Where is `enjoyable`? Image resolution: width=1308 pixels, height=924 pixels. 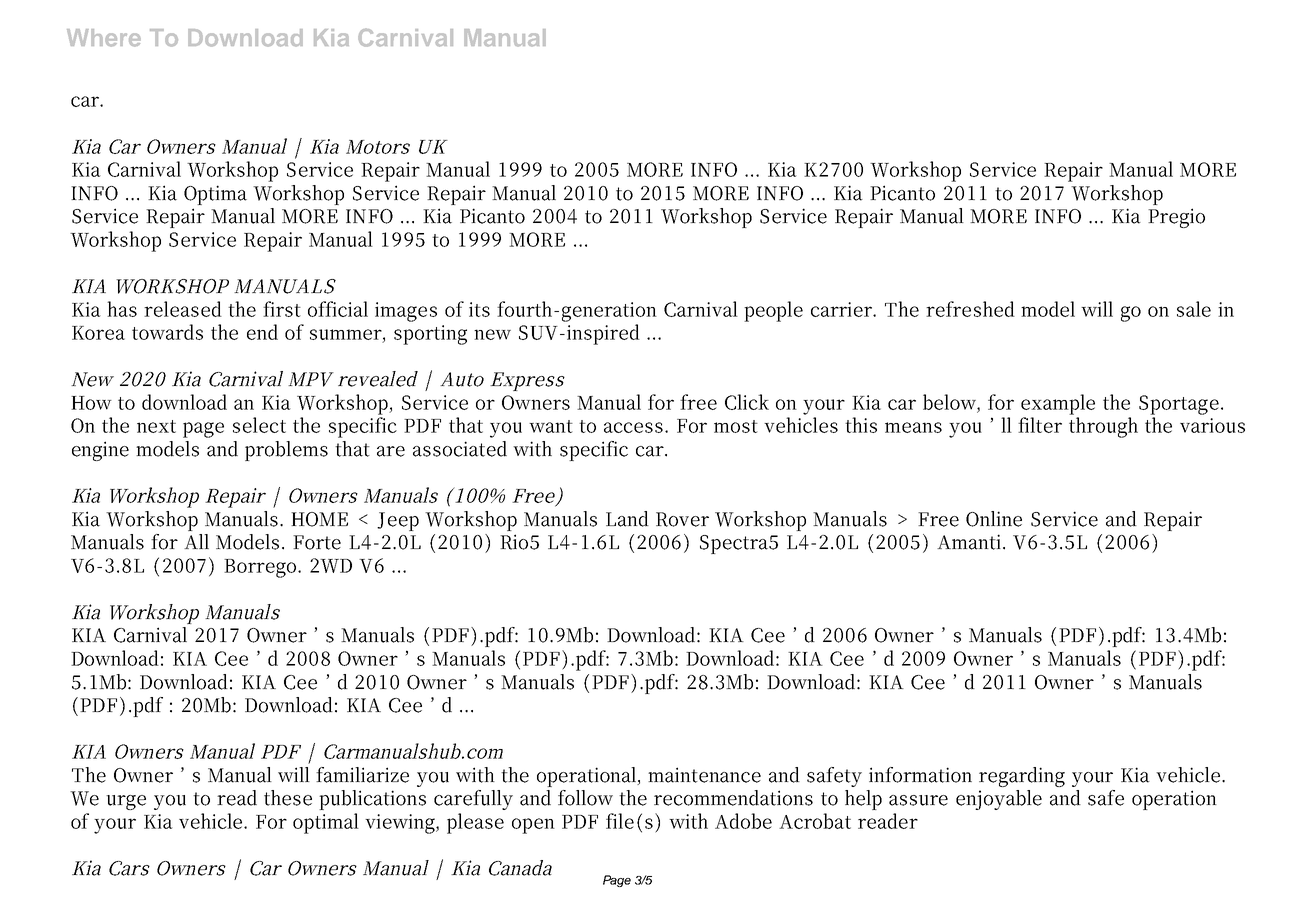 enjoyable is located at coordinates (999, 800).
